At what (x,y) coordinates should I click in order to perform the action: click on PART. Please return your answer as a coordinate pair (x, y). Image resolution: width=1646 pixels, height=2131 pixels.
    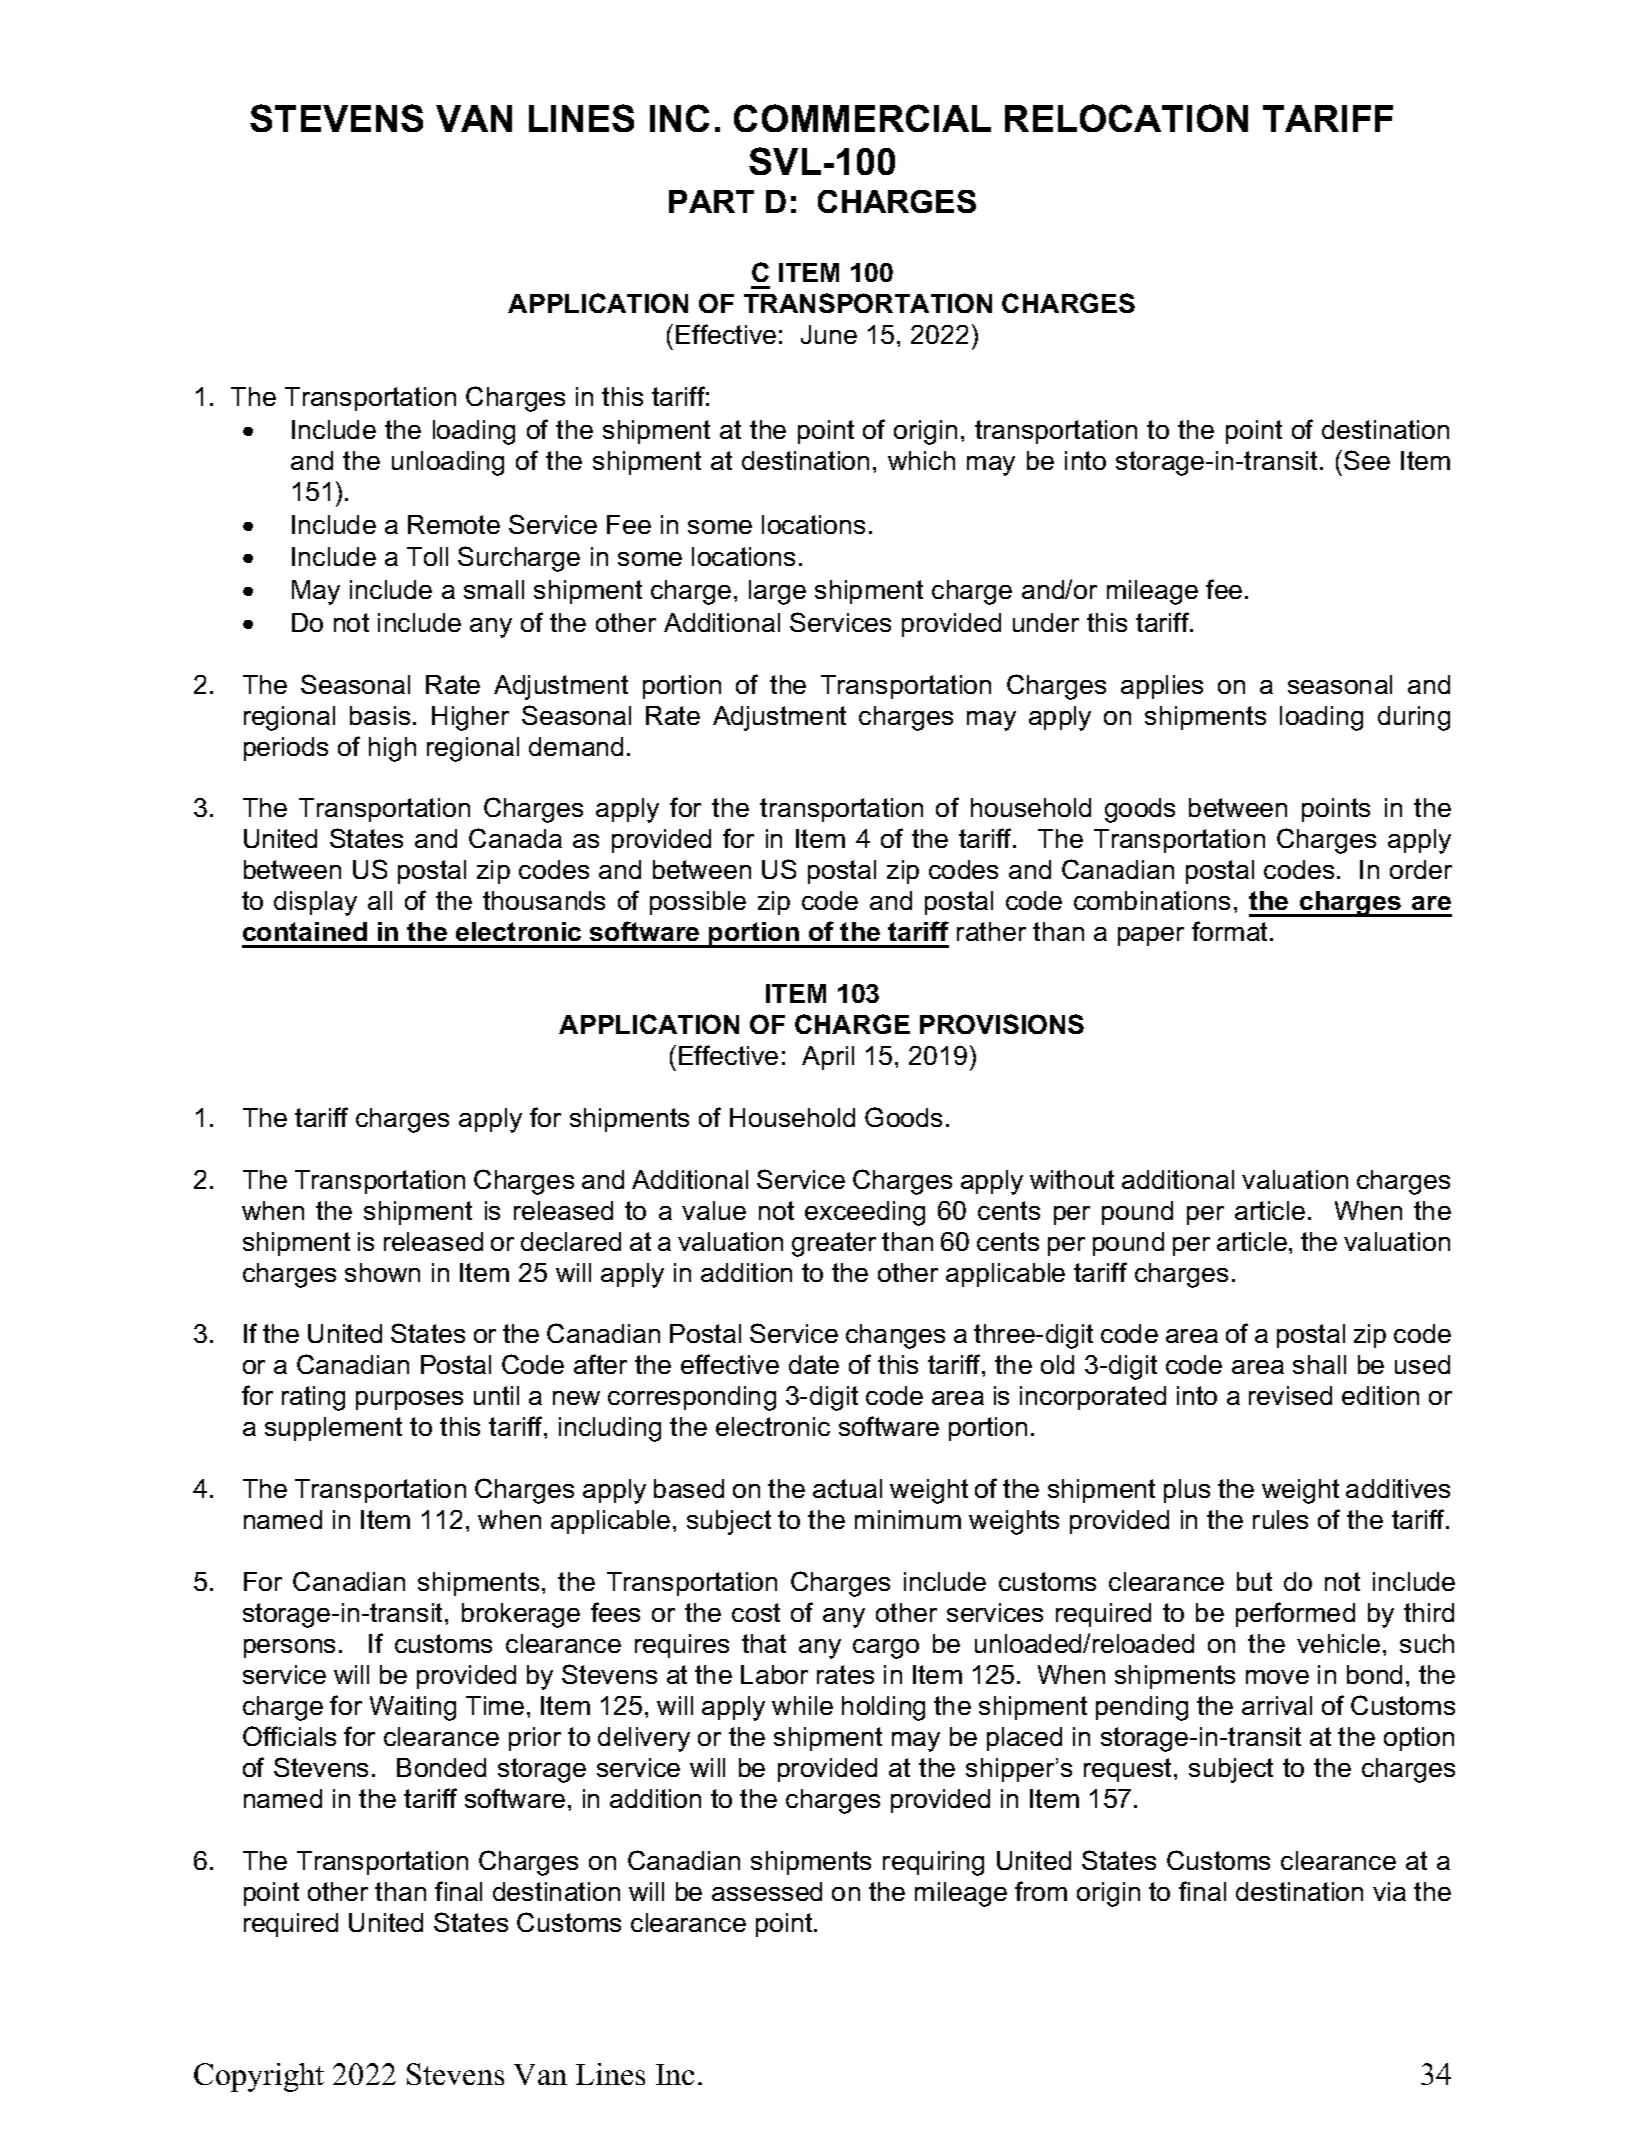
    Looking at the image, I should click on (711, 201).
